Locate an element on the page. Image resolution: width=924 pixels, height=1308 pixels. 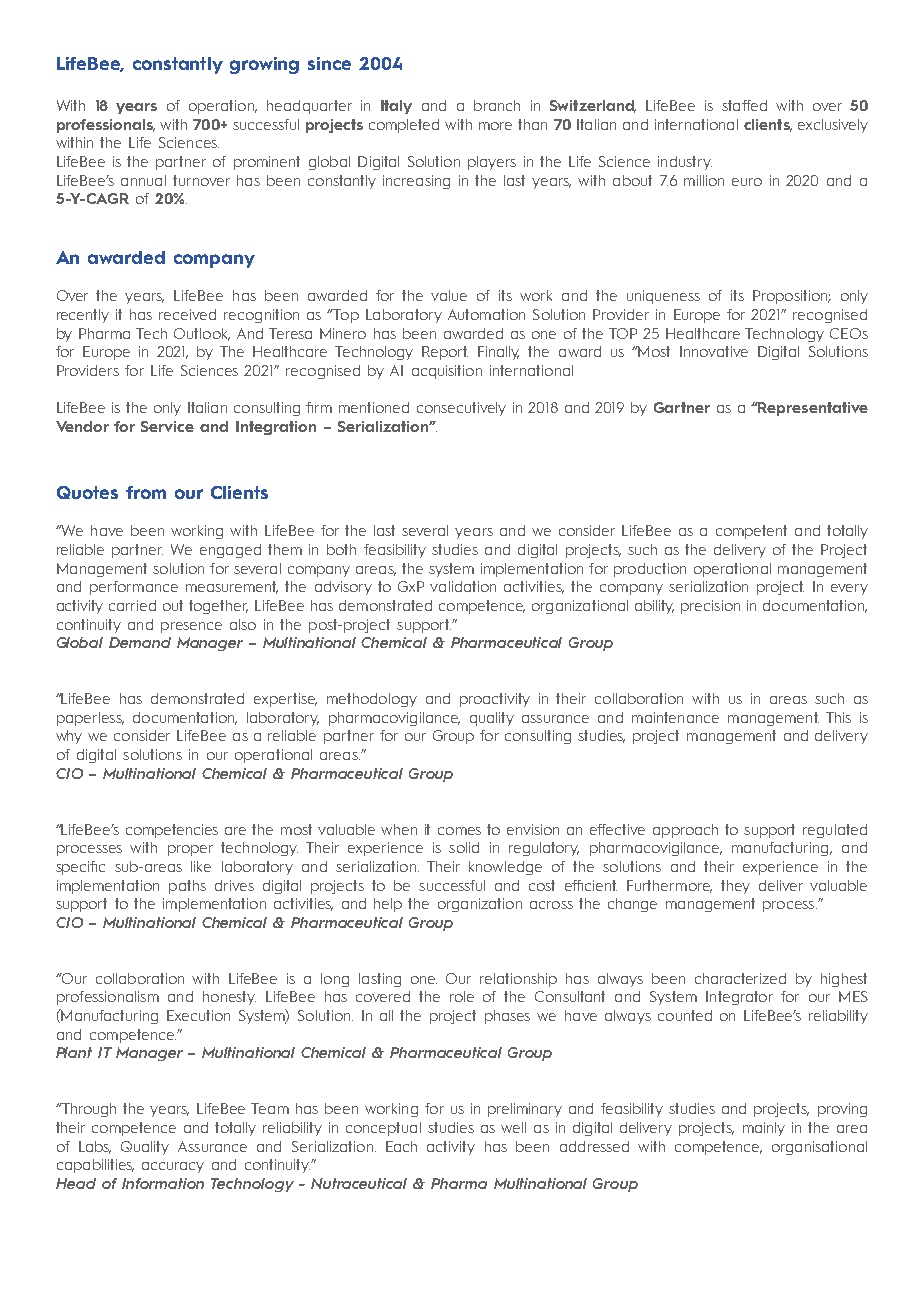
precision is located at coordinates (710, 607).
